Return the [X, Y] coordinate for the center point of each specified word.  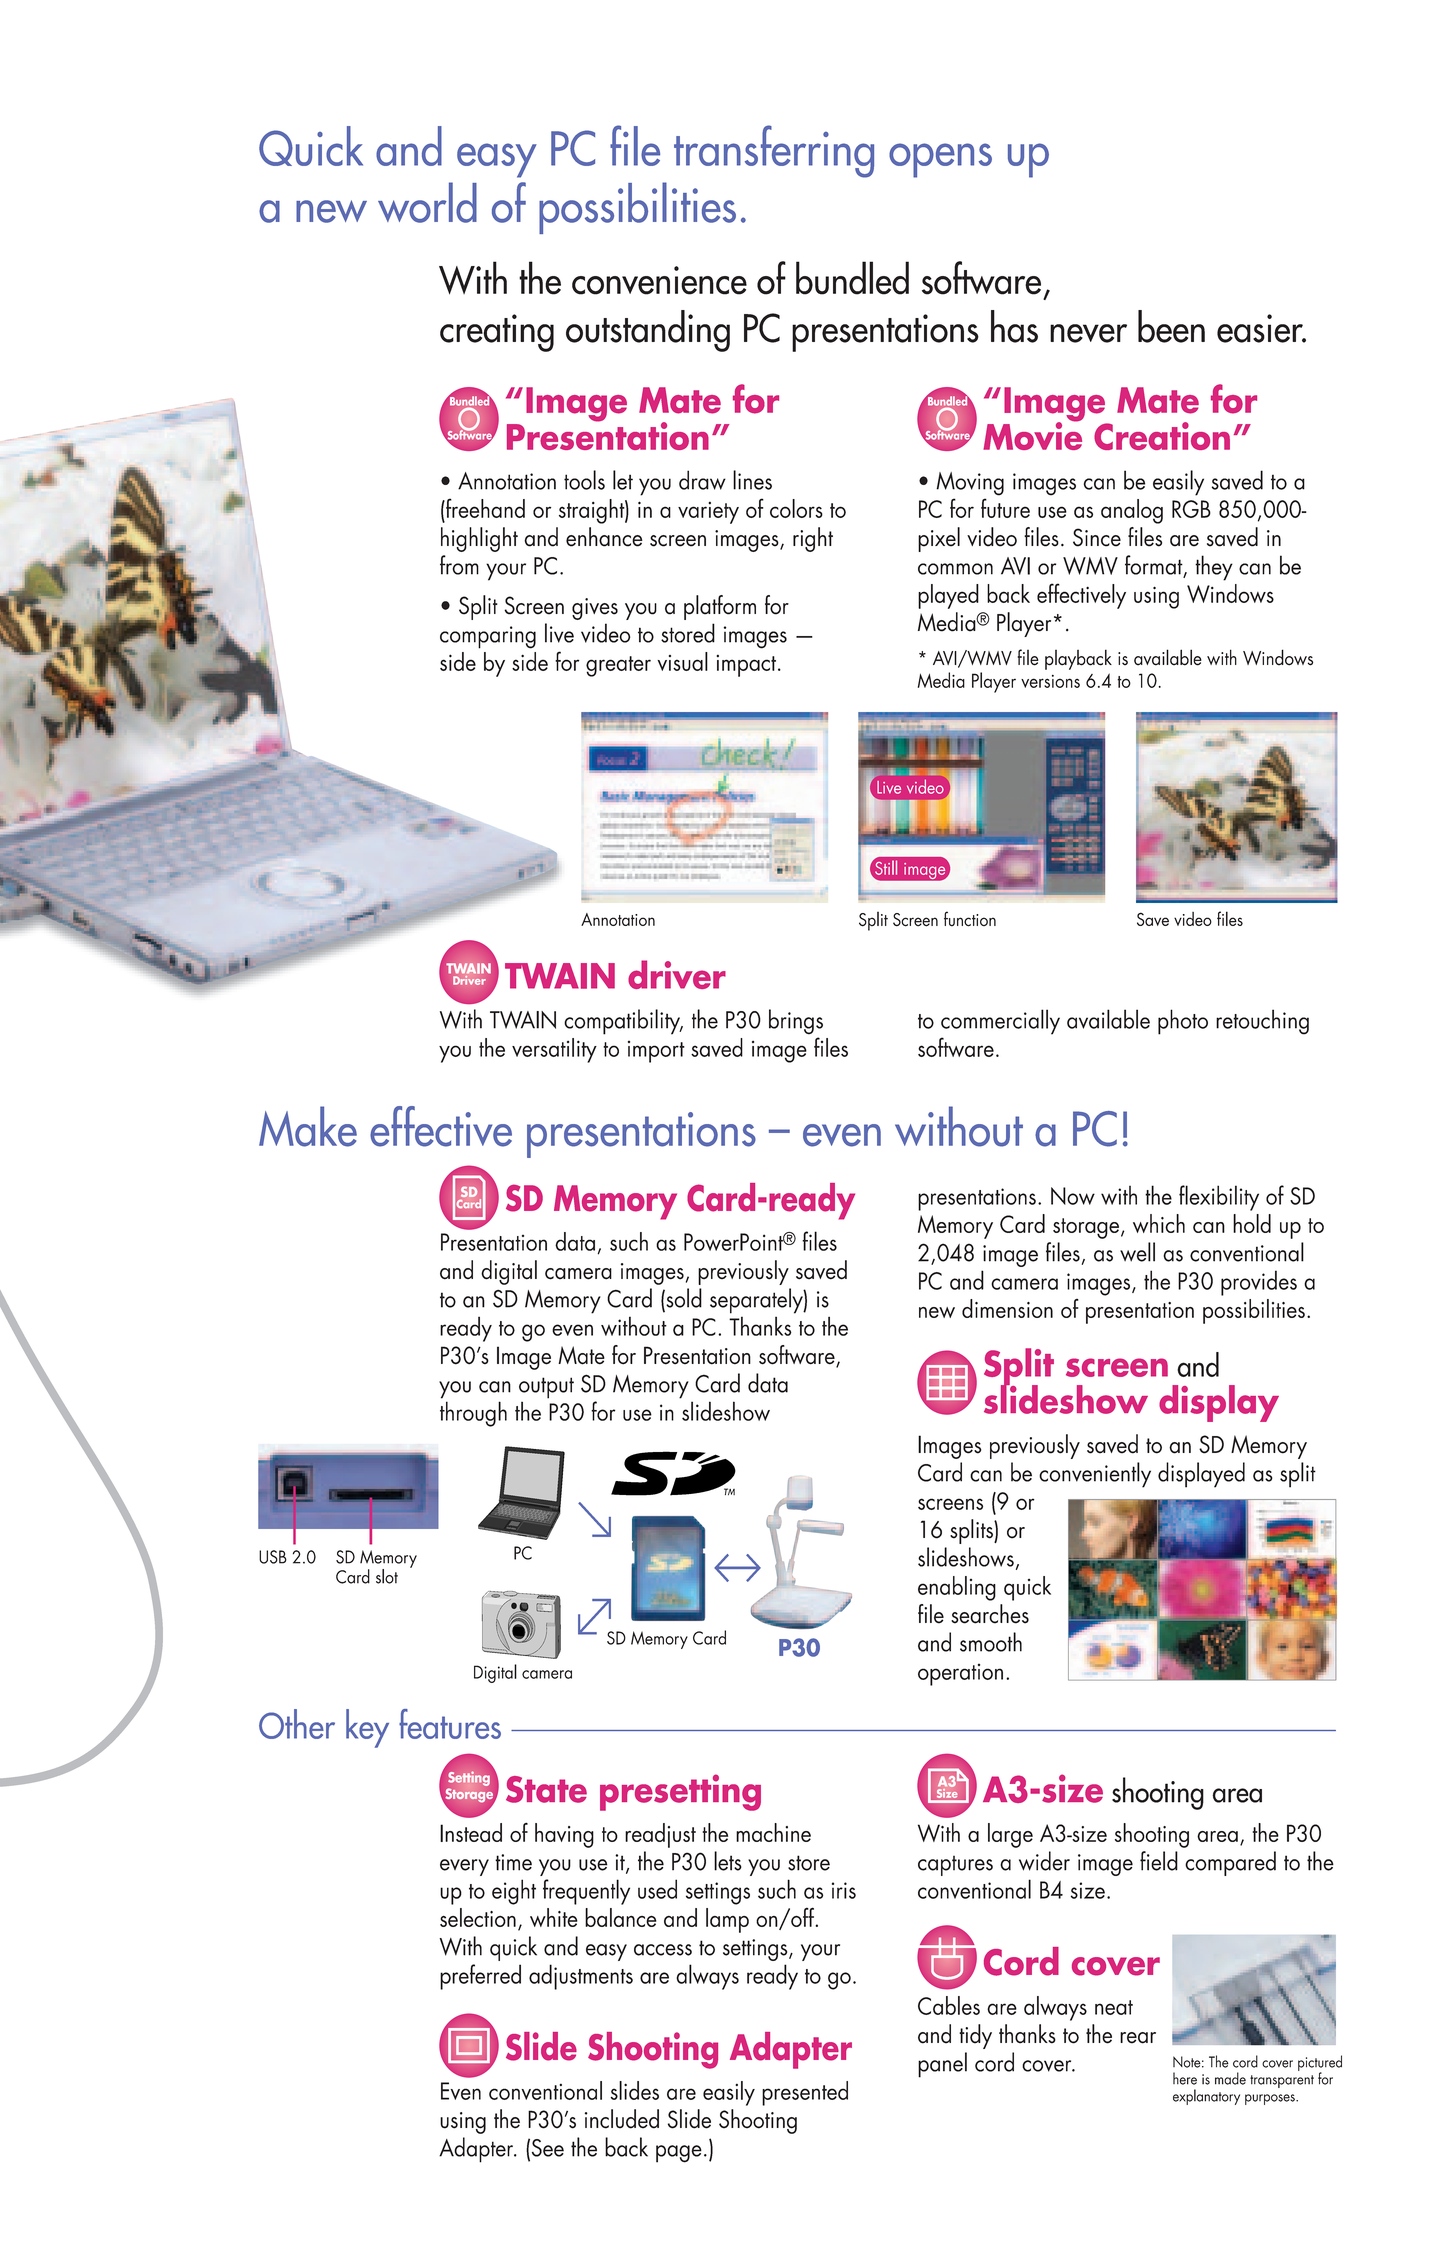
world [427, 202]
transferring [774, 151]
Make [308, 1126]
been [1171, 326]
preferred [480, 1977]
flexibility [1219, 1198]
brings [796, 1022]
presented [805, 2093]
